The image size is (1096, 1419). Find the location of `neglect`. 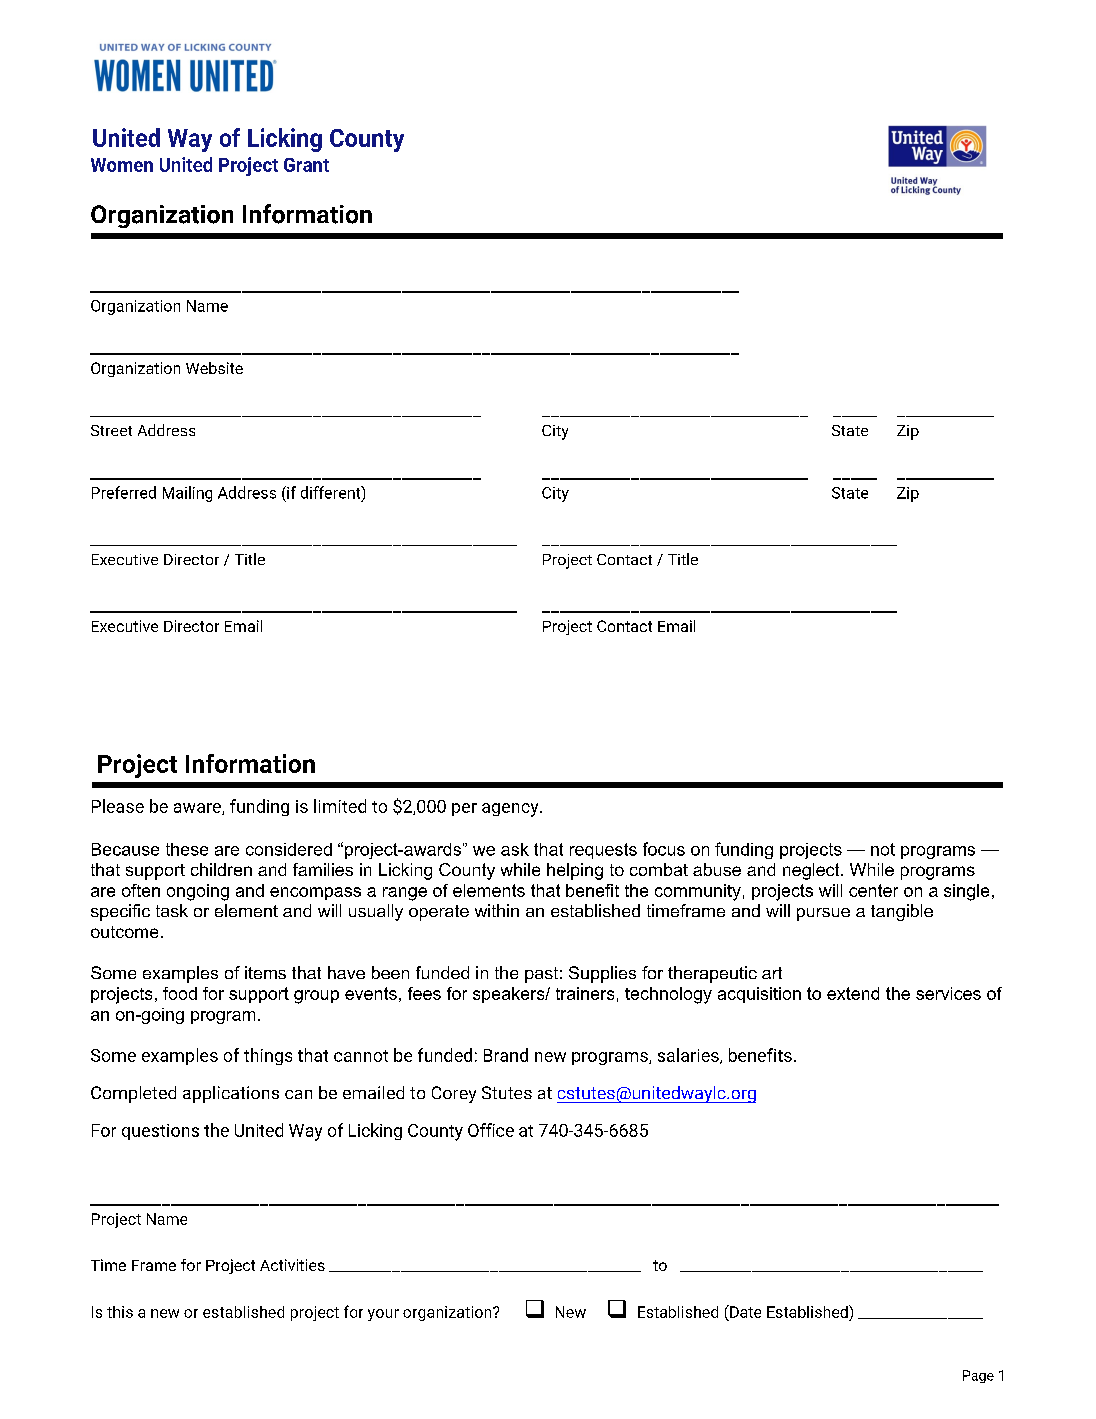

neglect is located at coordinates (812, 871).
